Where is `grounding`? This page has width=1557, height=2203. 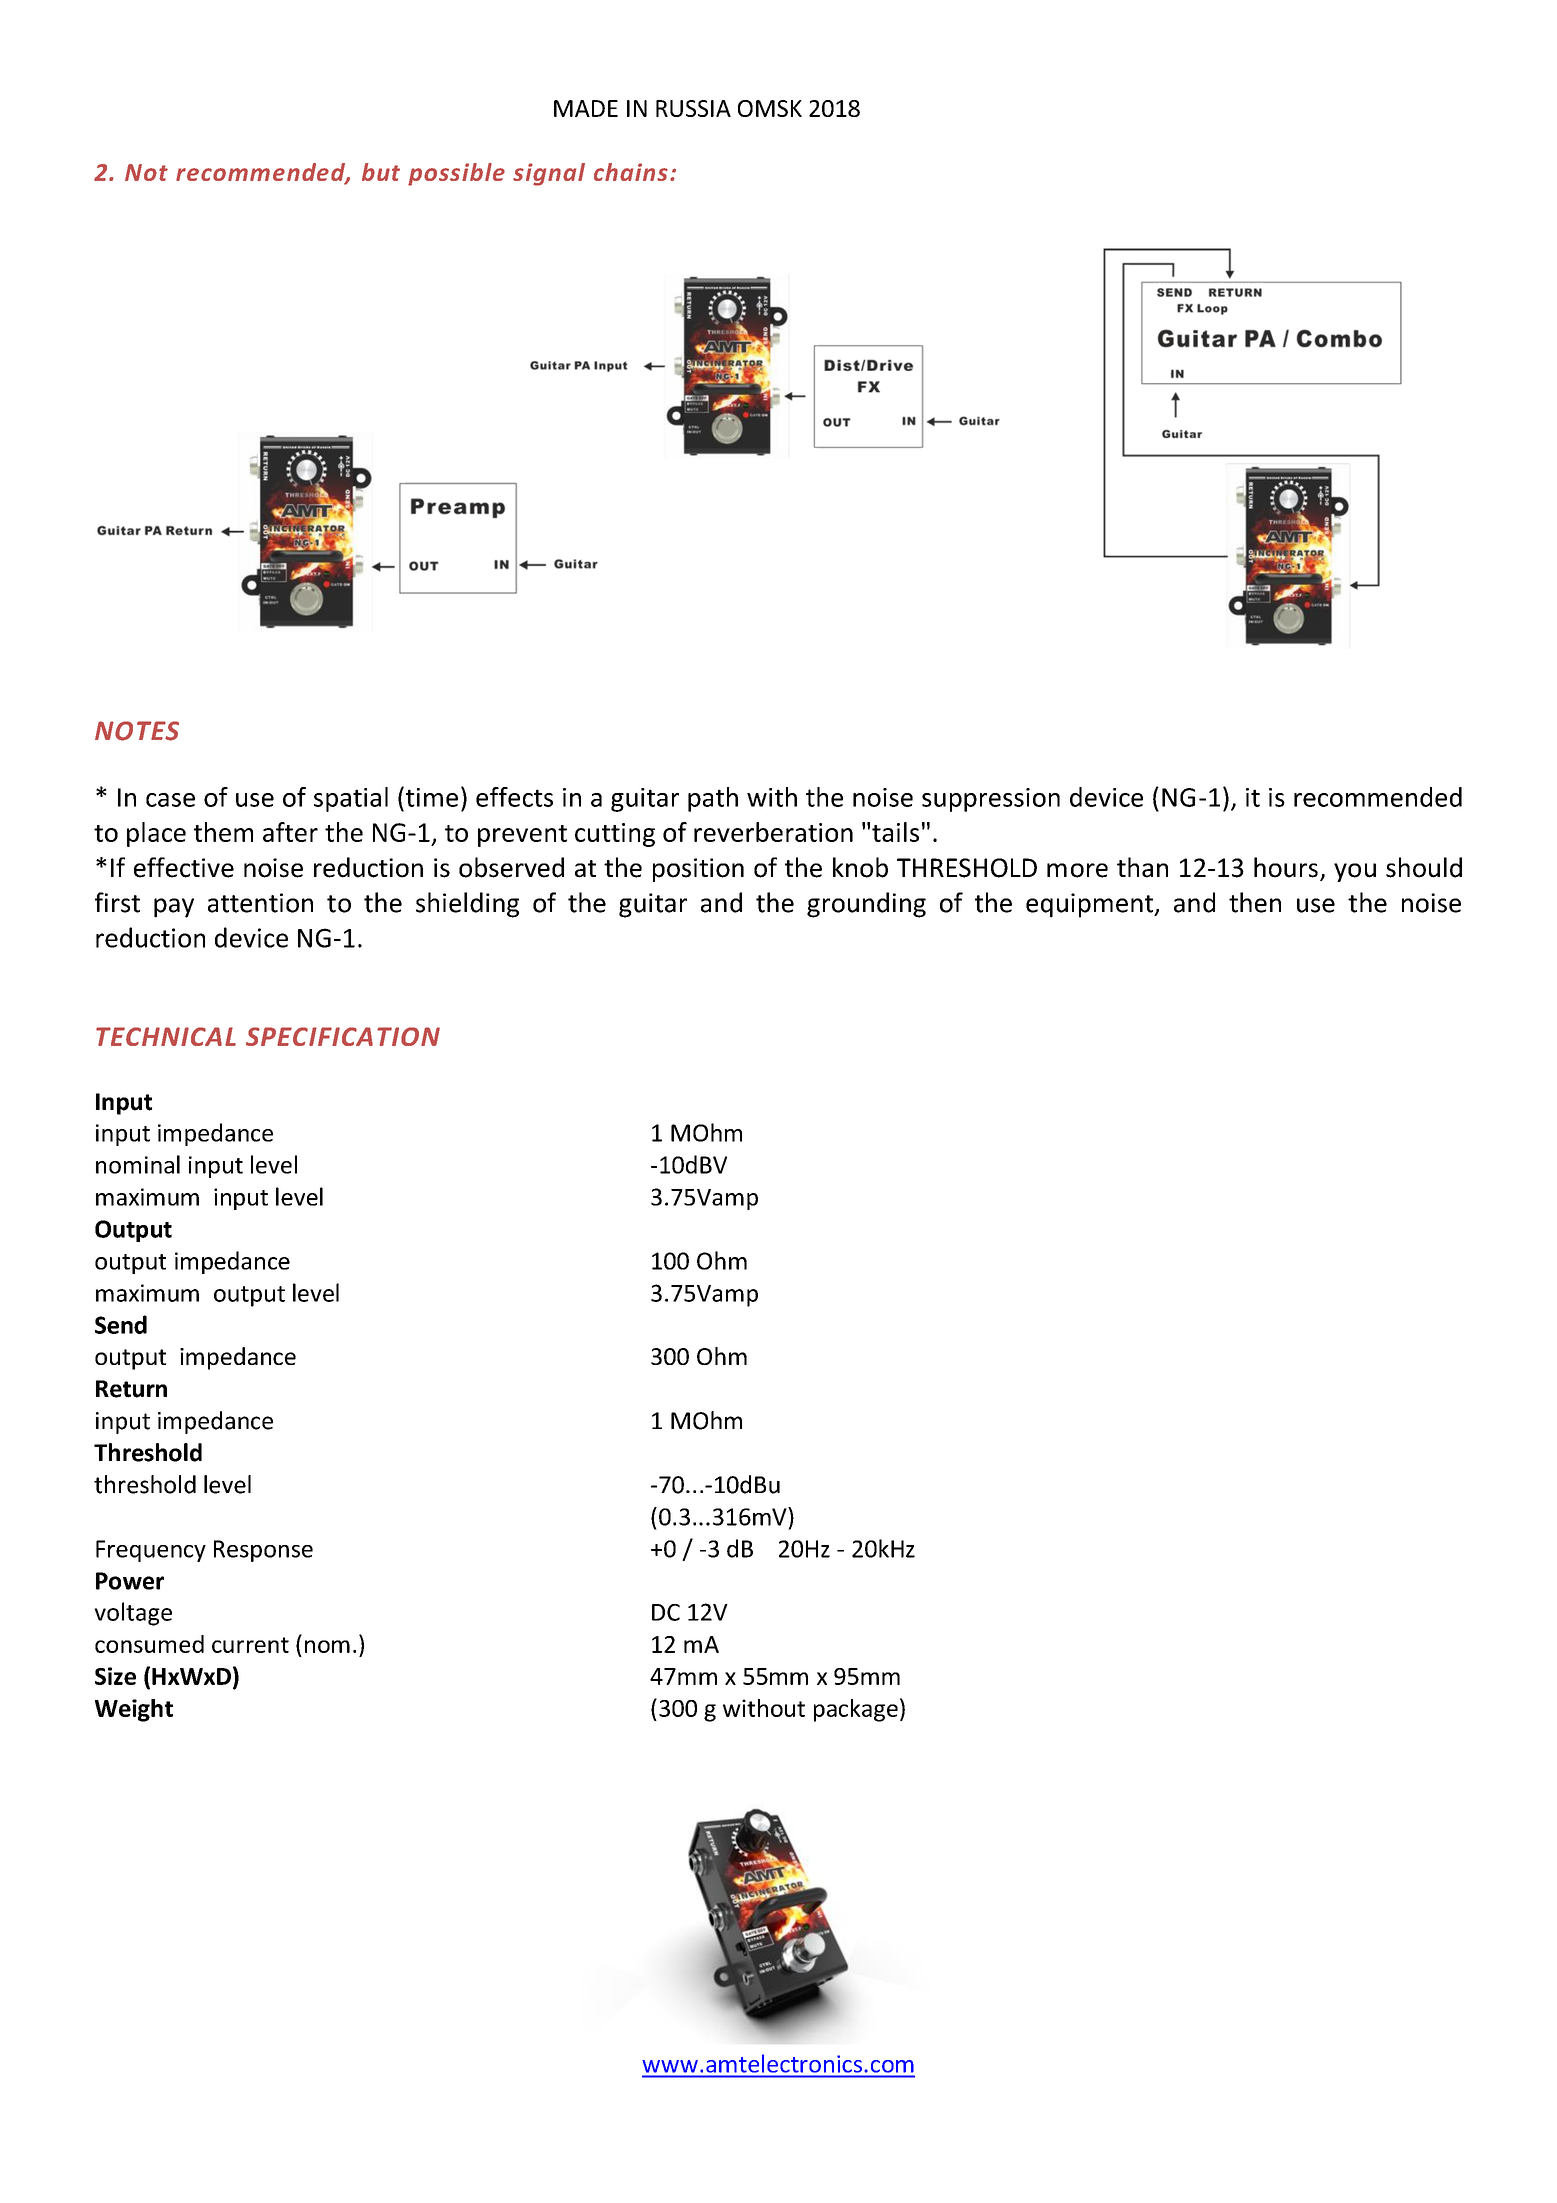 grounding is located at coordinates (866, 905).
